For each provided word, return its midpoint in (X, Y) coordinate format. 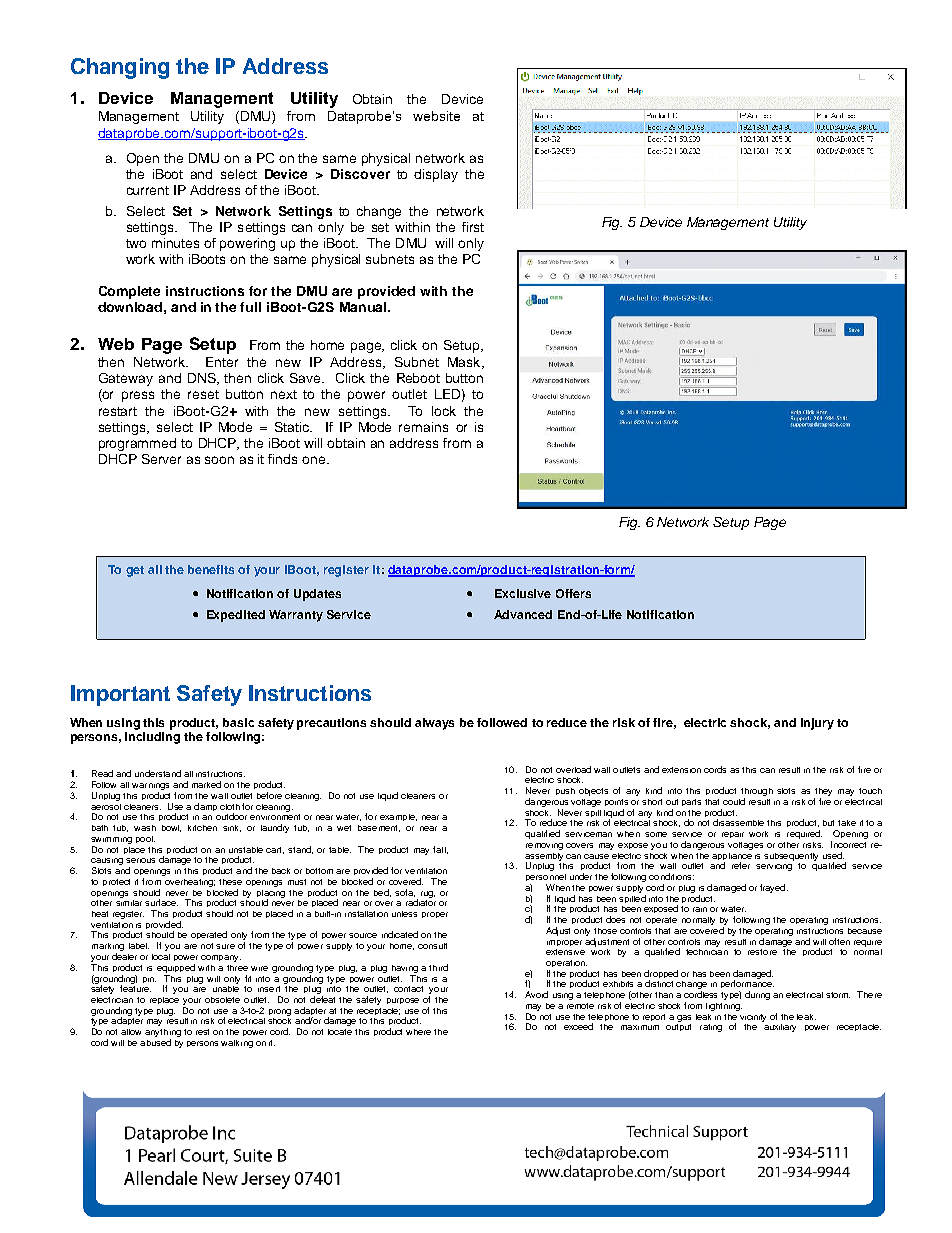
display (436, 175)
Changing (120, 68)
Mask (465, 363)
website (436, 116)
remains (423, 427)
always (434, 724)
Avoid (536, 994)
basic (238, 722)
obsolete (222, 1000)
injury (817, 724)
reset (203, 394)
